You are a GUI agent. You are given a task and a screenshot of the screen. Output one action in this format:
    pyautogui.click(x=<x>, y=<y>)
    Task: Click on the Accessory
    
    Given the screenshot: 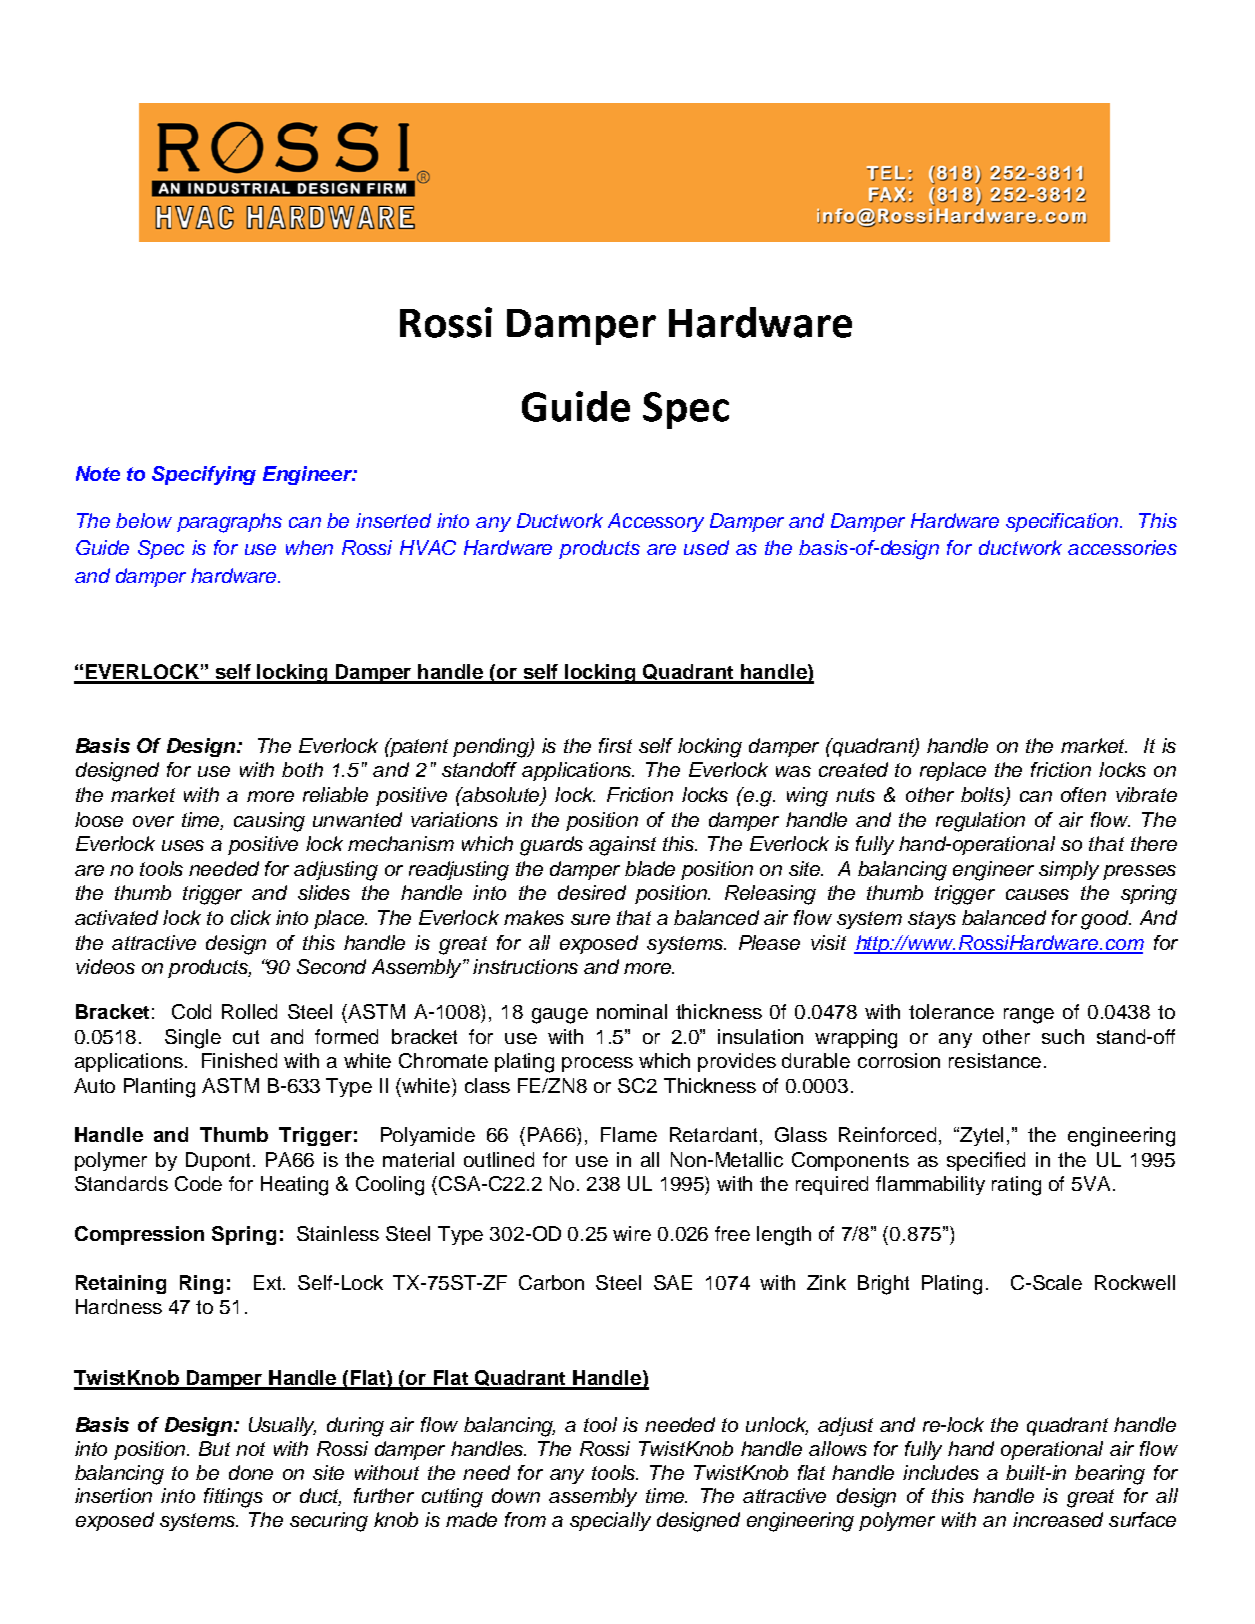 What is the action you would take?
    pyautogui.click(x=656, y=522)
